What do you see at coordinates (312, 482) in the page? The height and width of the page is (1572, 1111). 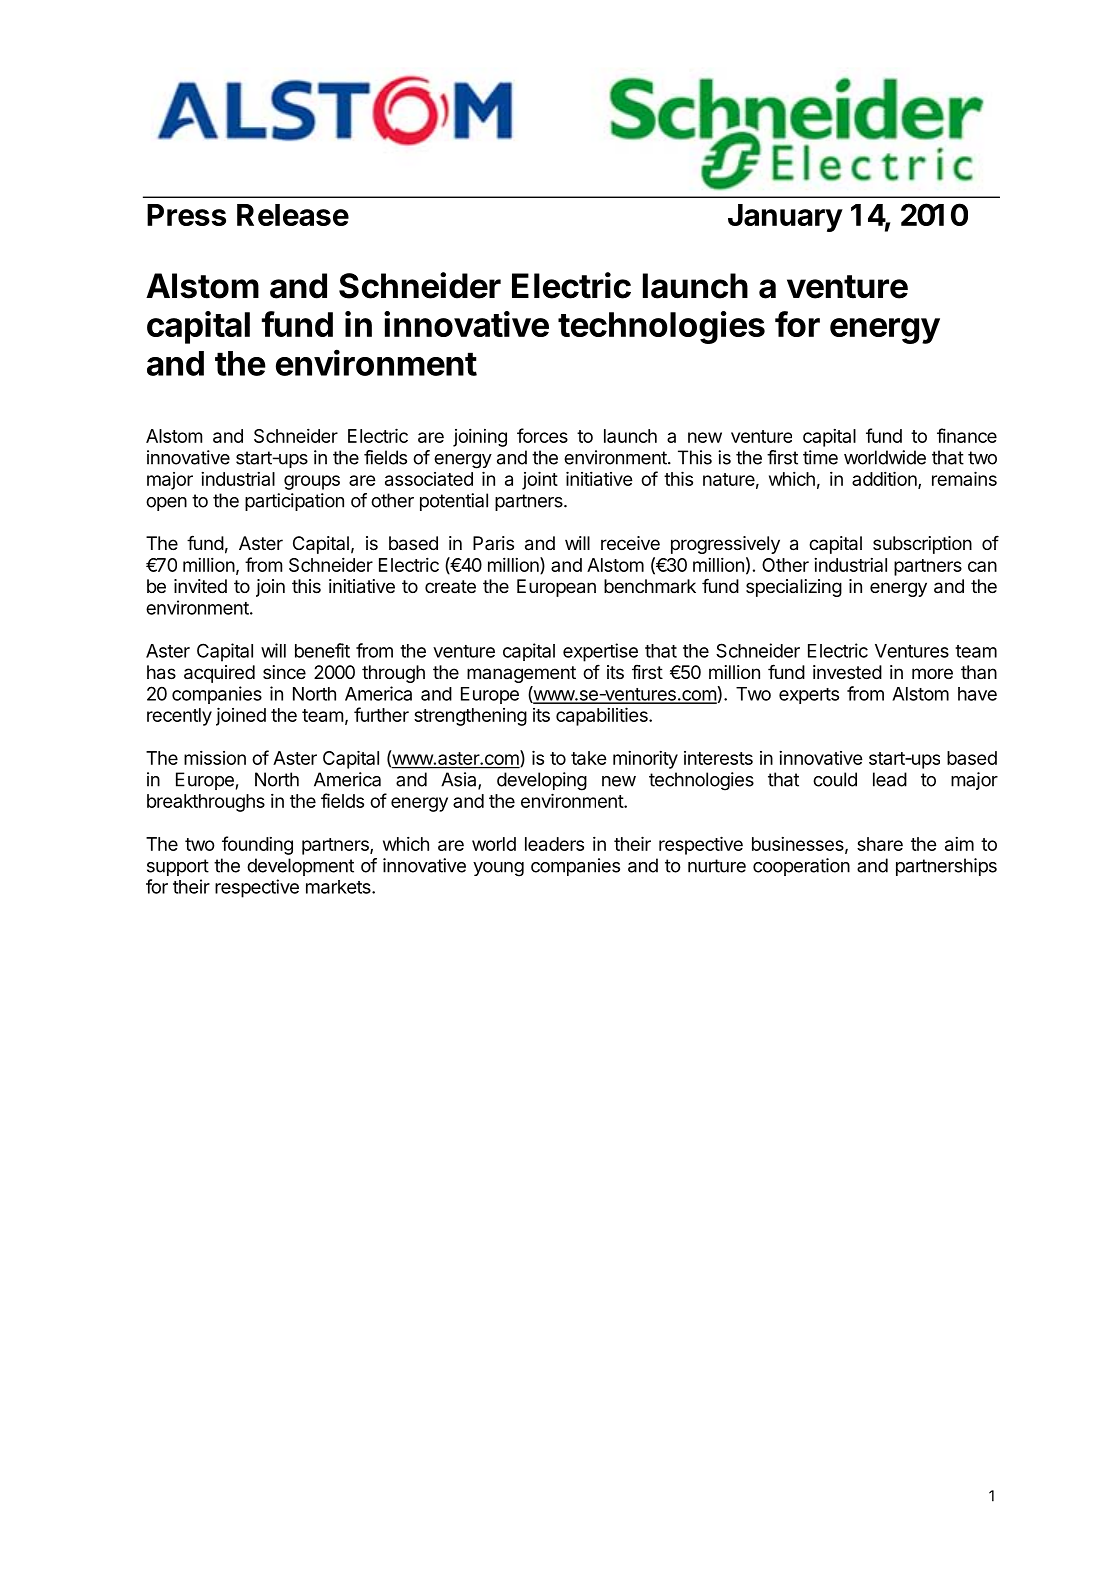 I see `groups` at bounding box center [312, 482].
